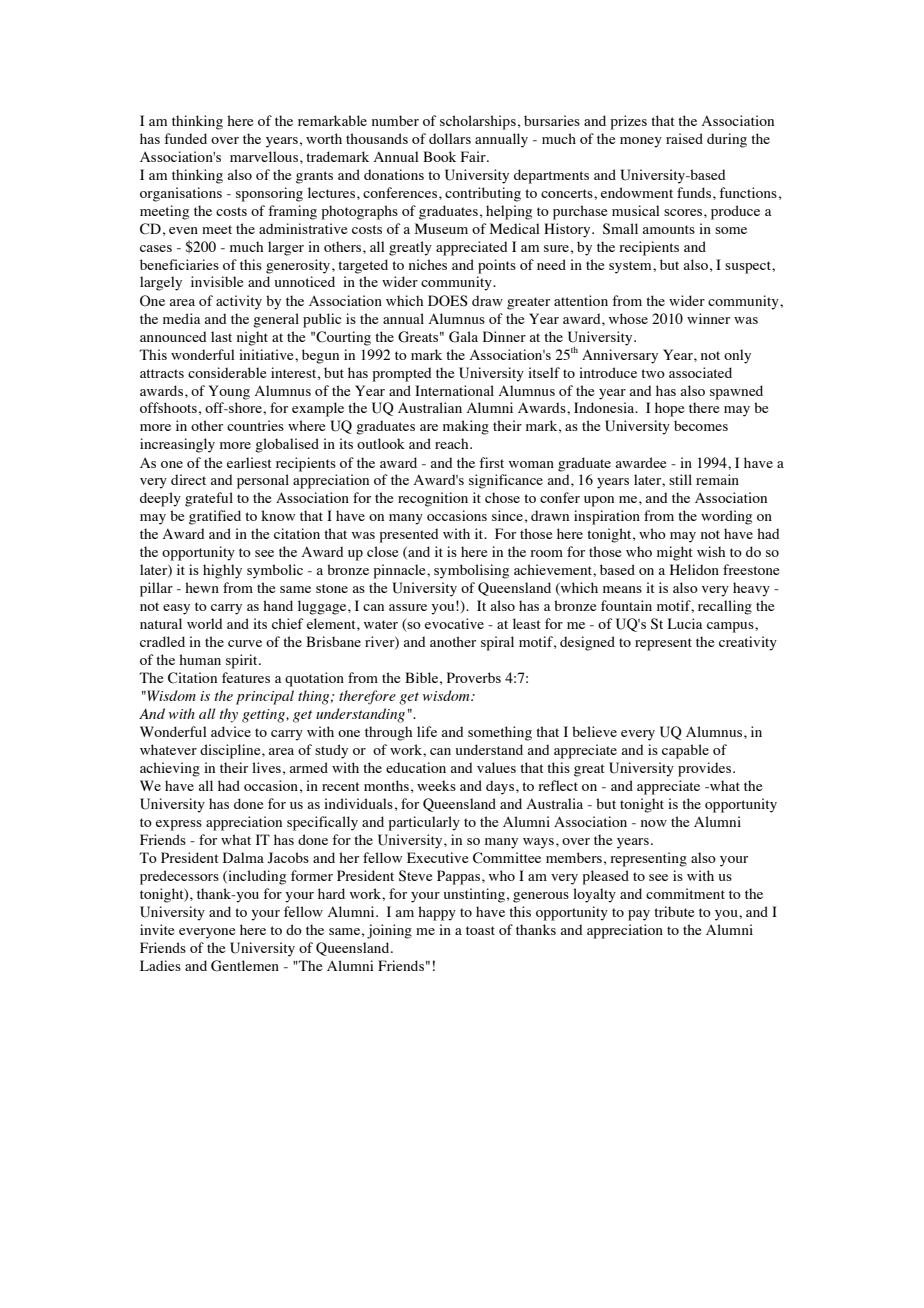  What do you see at coordinates (221, 336) in the screenshot?
I see `last` at bounding box center [221, 336].
